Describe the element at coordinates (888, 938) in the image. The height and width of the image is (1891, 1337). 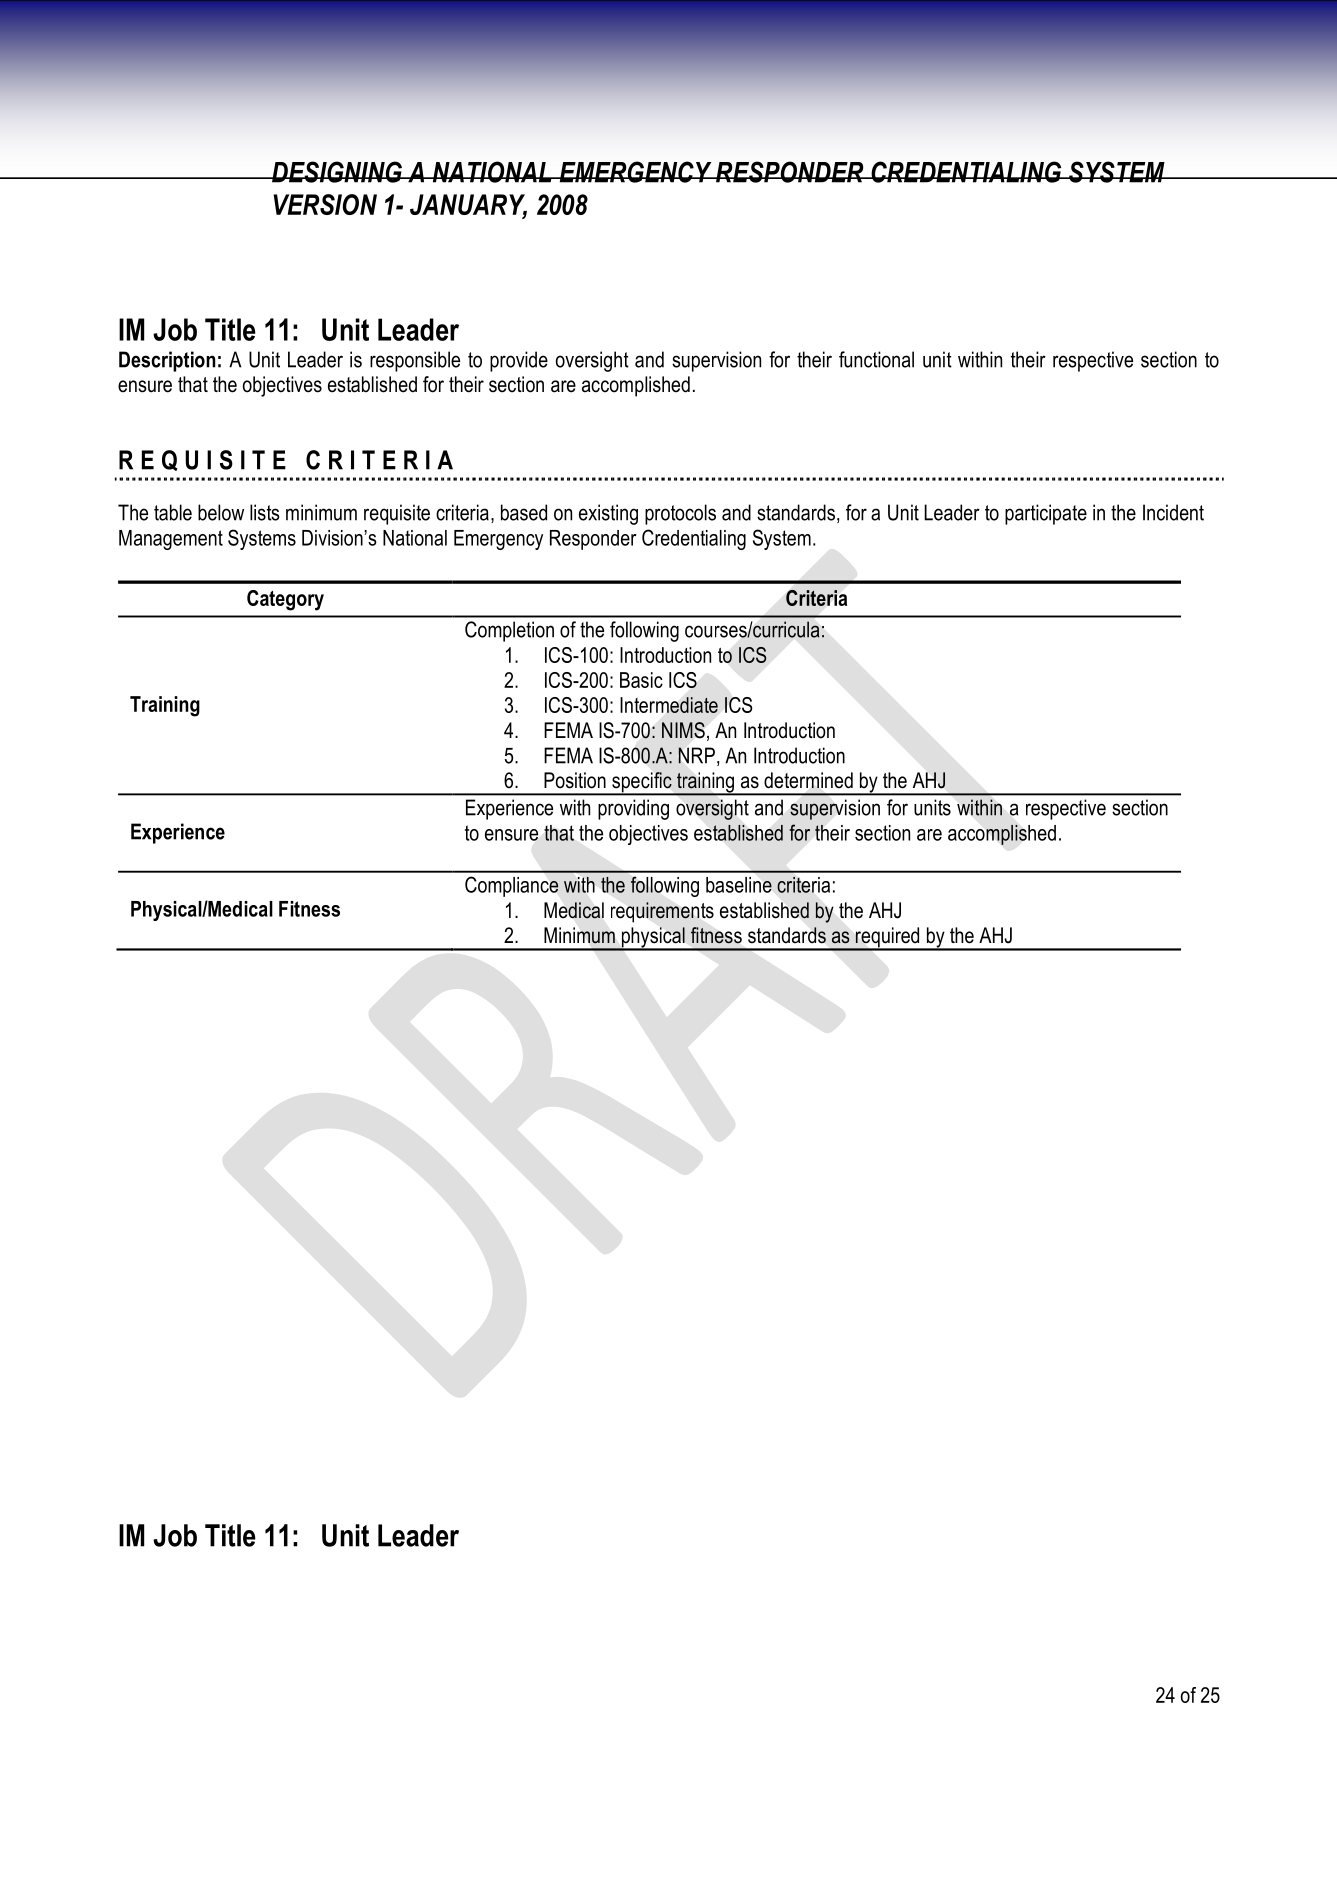
I see `required` at that location.
